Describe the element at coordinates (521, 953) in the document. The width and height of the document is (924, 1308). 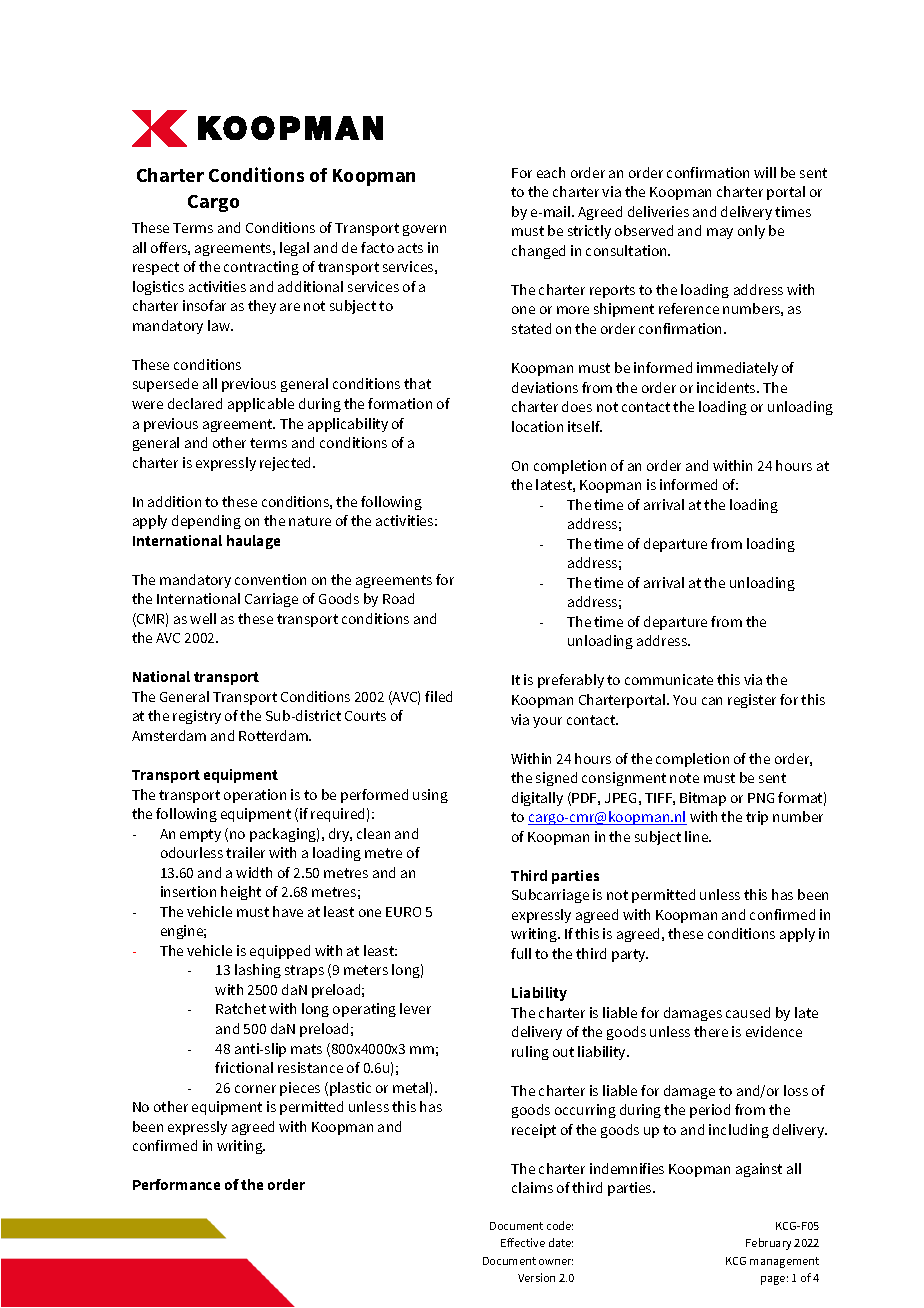
I see `full` at that location.
